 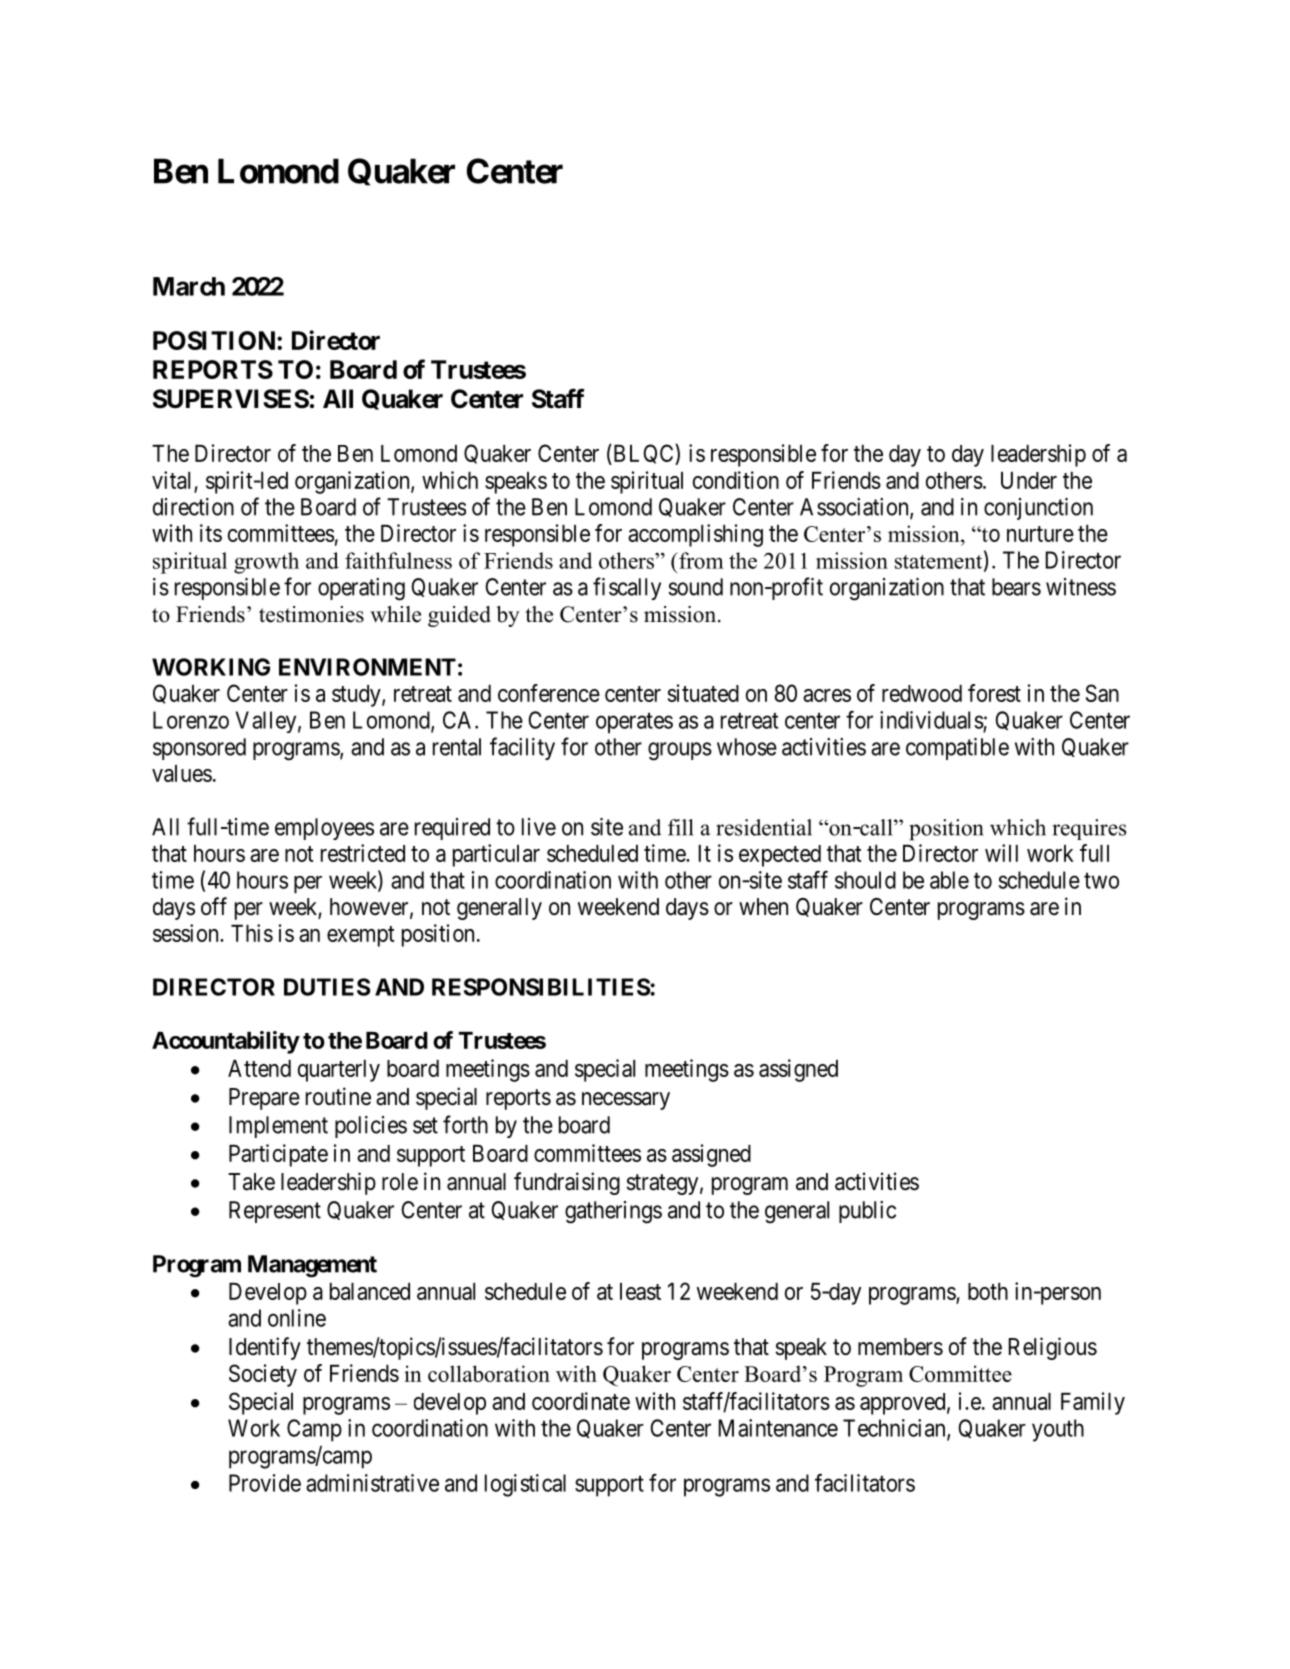 I want to click on public, so click(x=867, y=1212).
